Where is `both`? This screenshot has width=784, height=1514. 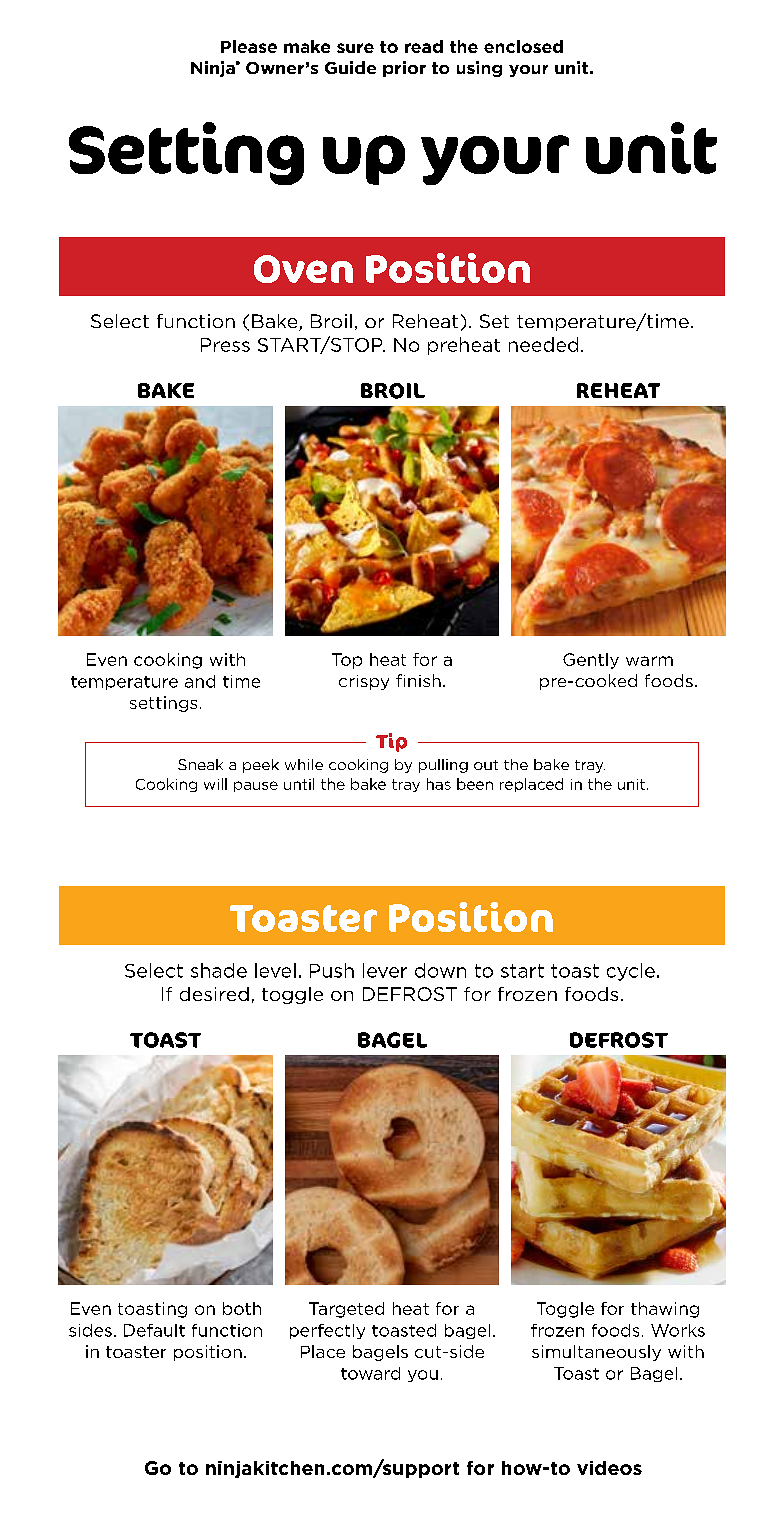 both is located at coordinates (242, 1308).
